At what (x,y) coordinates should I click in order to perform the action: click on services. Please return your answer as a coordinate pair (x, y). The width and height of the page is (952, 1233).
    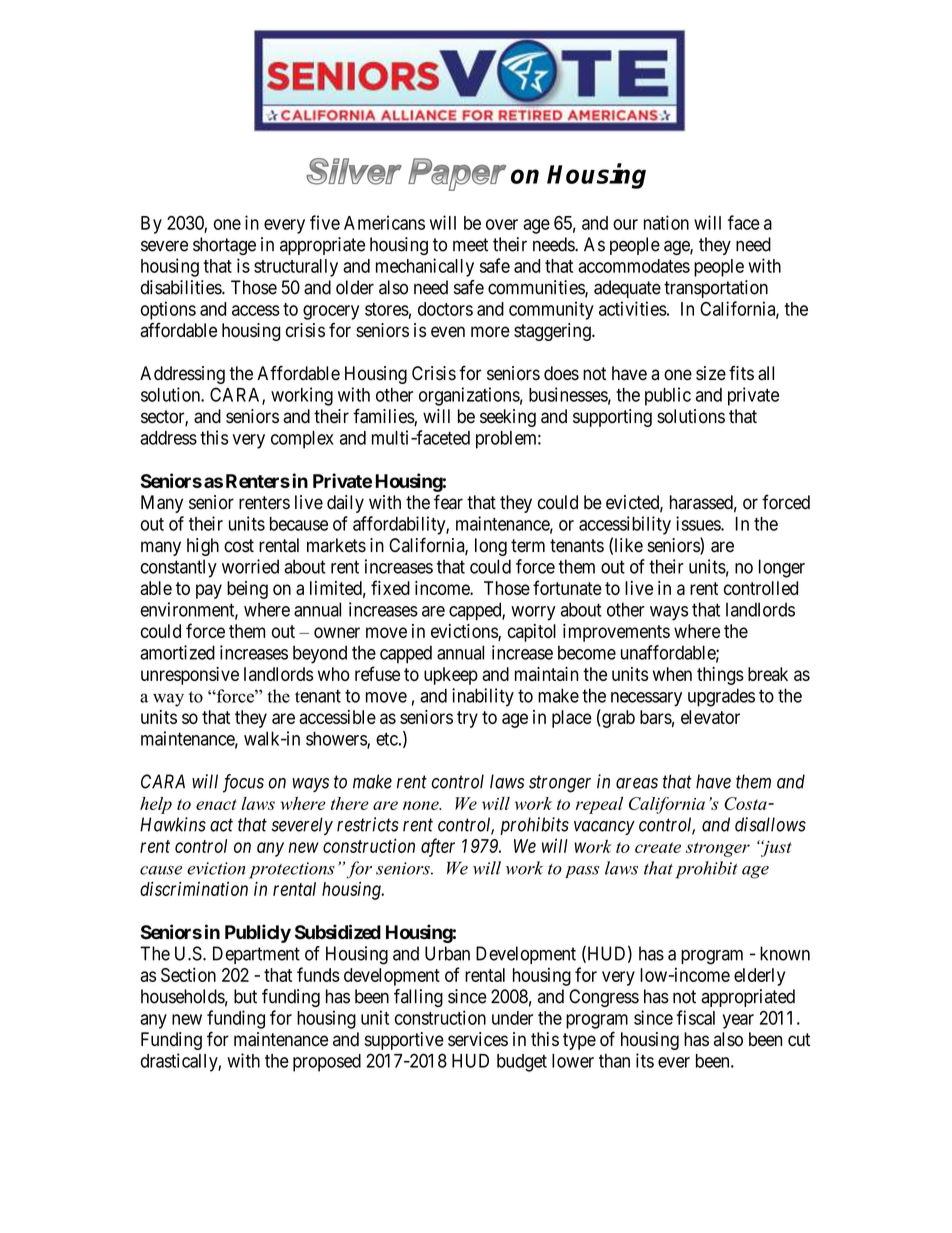
    Looking at the image, I should click on (478, 1039).
